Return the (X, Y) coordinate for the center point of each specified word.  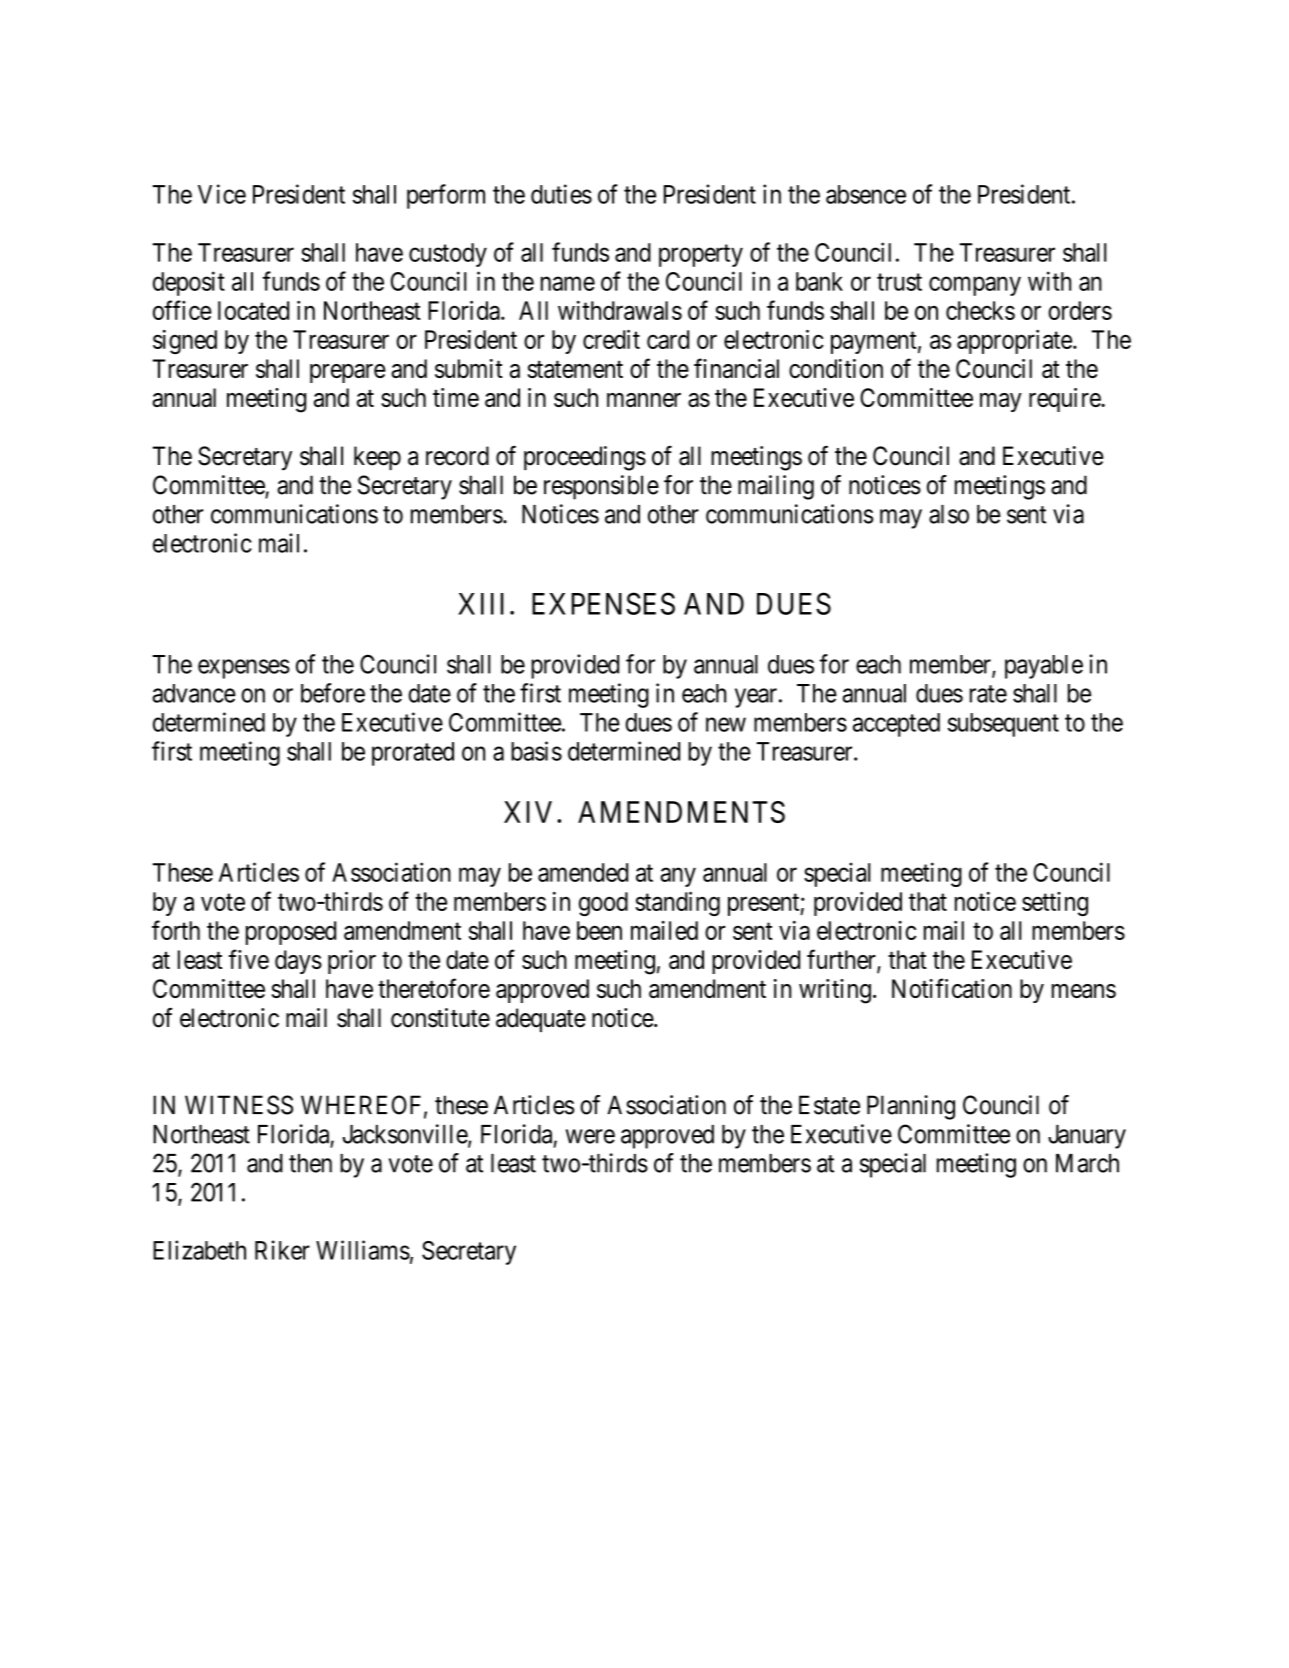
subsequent (1003, 725)
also (949, 514)
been (599, 930)
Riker (282, 1250)
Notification (952, 988)
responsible (601, 487)
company (975, 286)
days (298, 962)
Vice (222, 194)
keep (377, 458)
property (701, 256)
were (590, 1136)
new (726, 724)
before (333, 693)
